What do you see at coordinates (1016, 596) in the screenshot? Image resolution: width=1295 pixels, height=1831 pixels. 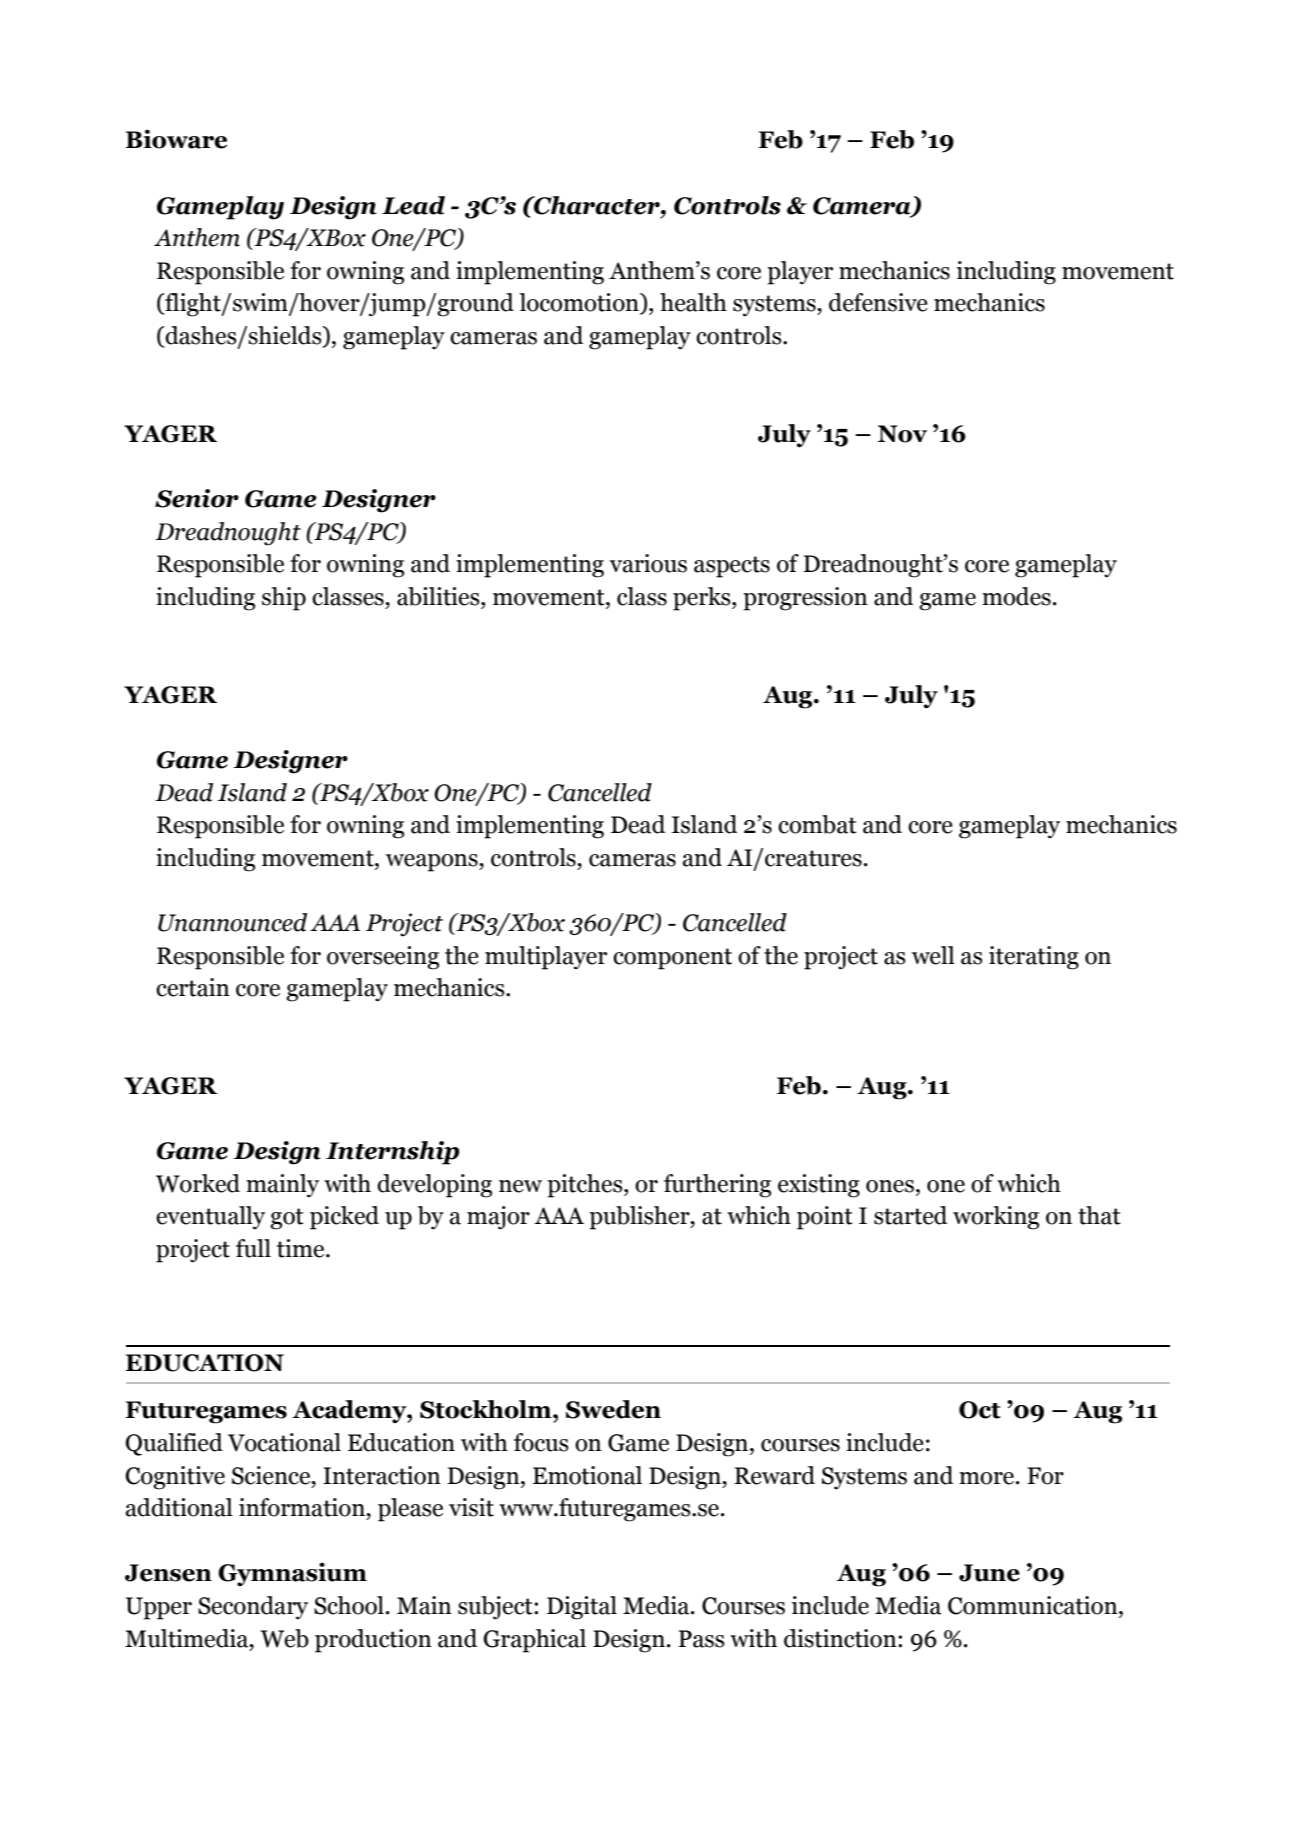 I see `modes` at bounding box center [1016, 596].
